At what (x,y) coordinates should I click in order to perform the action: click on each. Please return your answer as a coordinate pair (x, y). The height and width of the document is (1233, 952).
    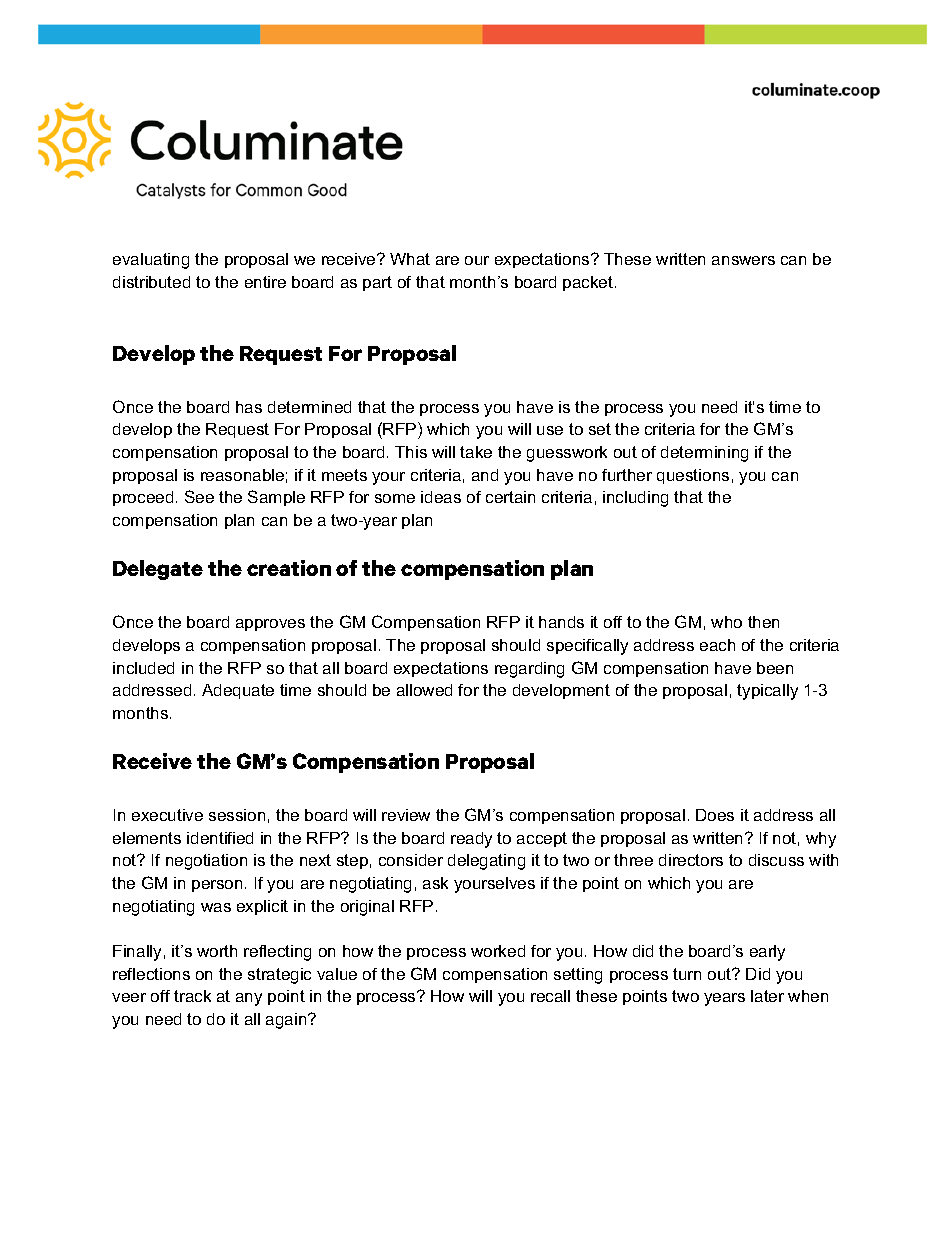
    Looking at the image, I should click on (717, 645).
